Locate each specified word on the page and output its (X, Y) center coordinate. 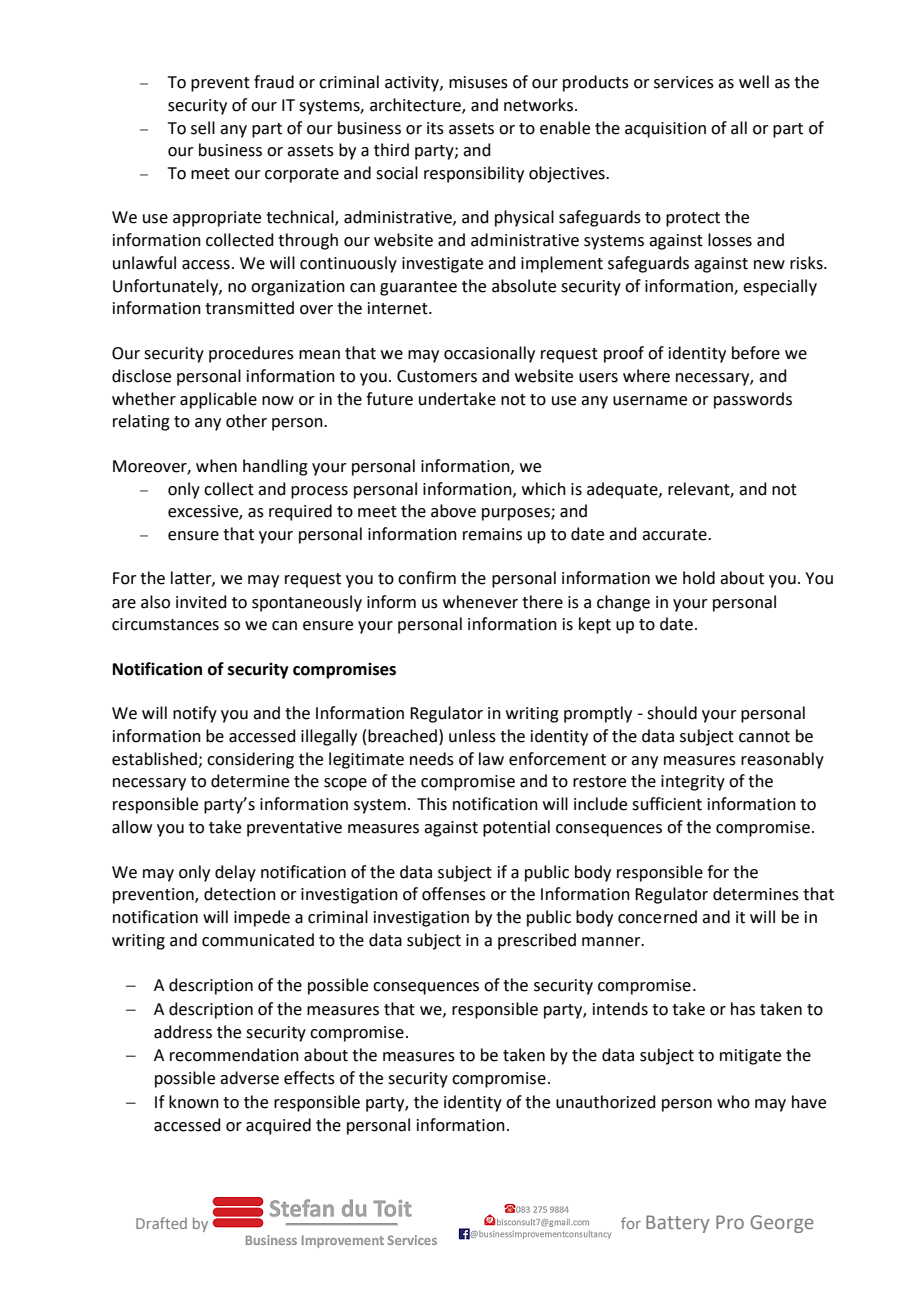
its (435, 128)
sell (203, 128)
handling (275, 467)
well (754, 82)
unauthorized (606, 1102)
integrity (693, 783)
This (432, 804)
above (453, 511)
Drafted (161, 1223)
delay (235, 873)
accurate (675, 535)
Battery (677, 1224)
